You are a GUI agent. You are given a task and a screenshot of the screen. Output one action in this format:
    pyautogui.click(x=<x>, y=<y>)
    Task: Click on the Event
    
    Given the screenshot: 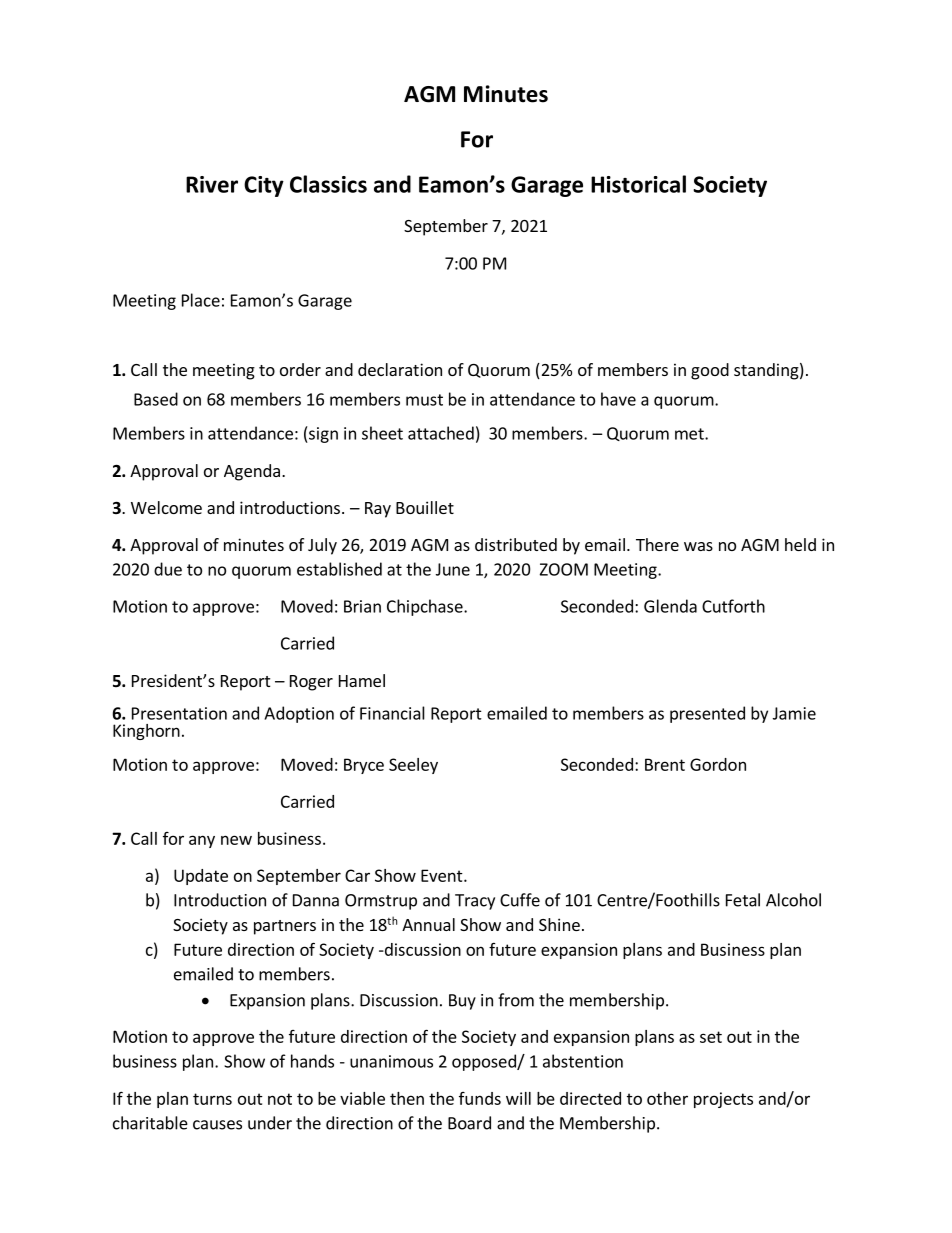 What is the action you would take?
    pyautogui.click(x=443, y=875)
